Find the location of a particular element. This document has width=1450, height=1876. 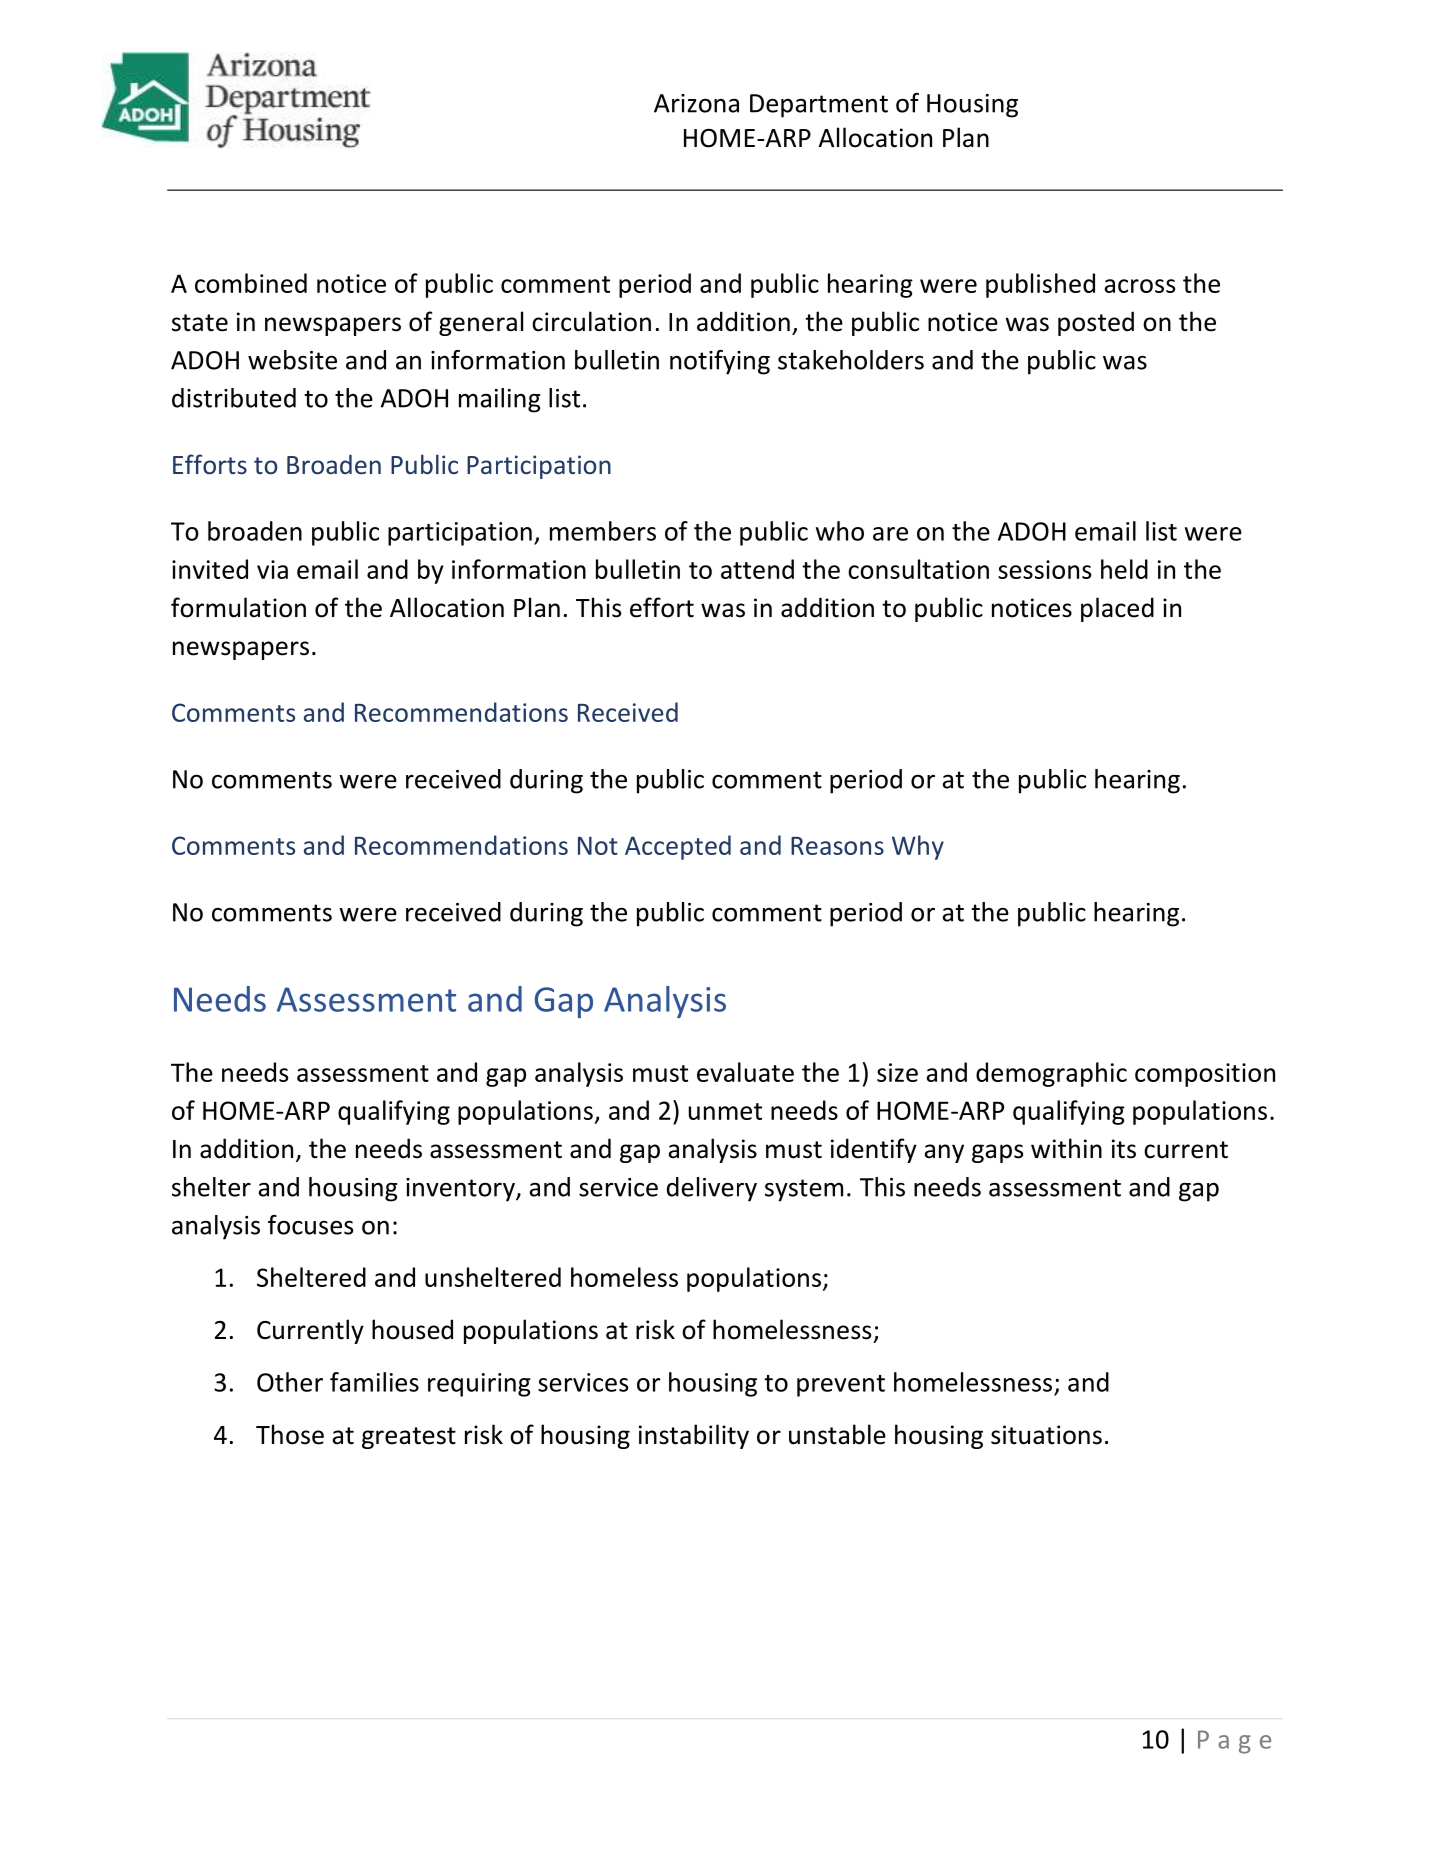

instability is located at coordinates (694, 1436).
